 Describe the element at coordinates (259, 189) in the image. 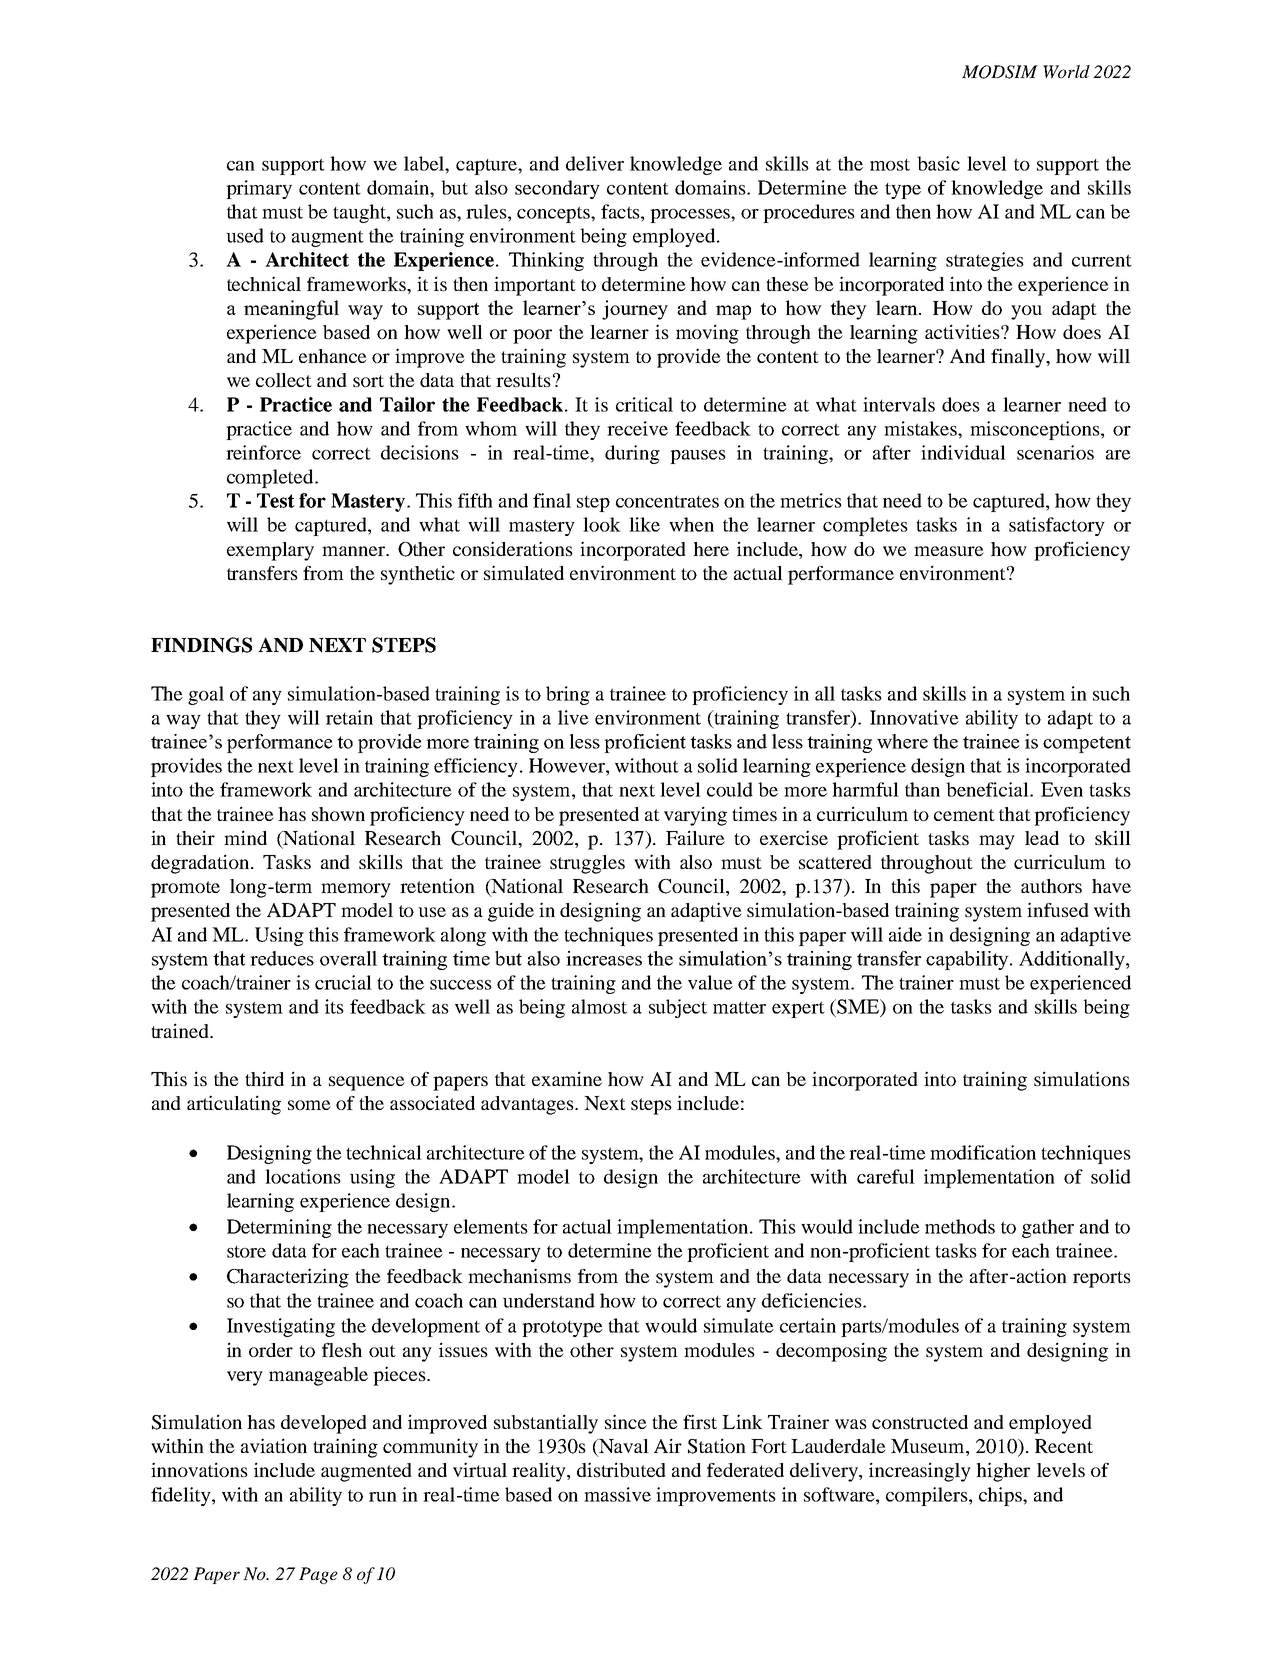

I see `primary` at that location.
